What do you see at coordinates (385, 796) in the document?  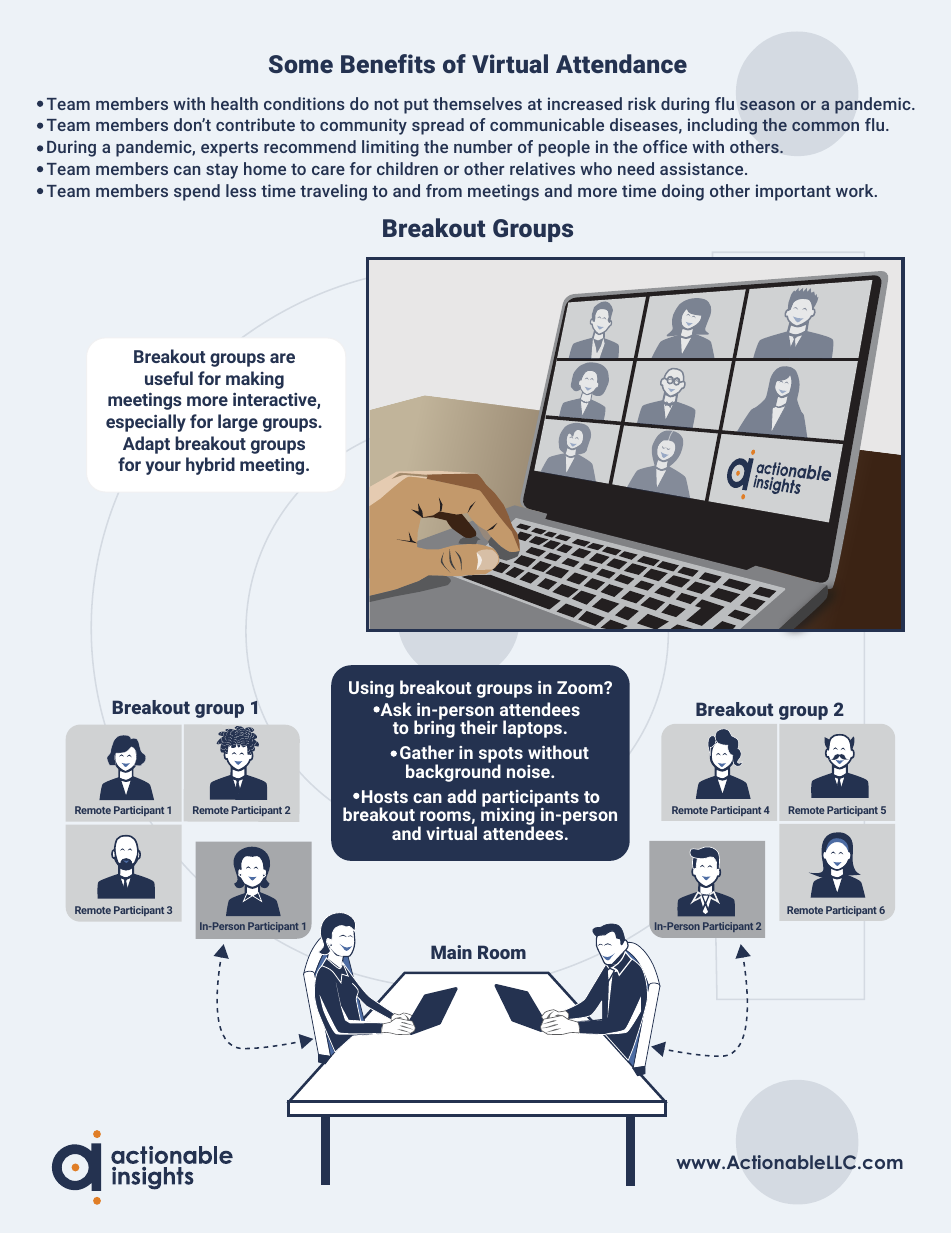 I see `Hosts` at bounding box center [385, 796].
